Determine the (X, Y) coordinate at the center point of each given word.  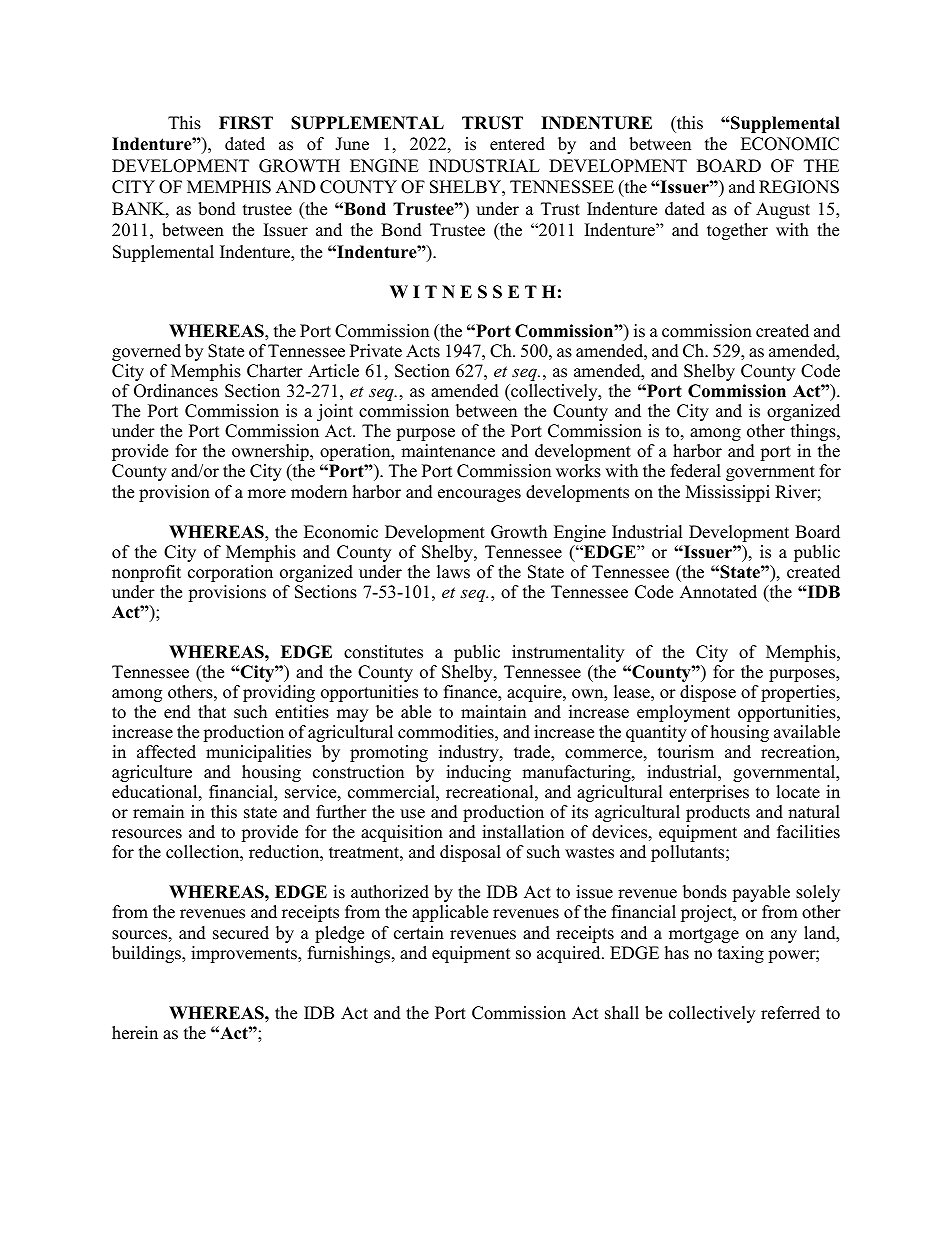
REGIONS (799, 187)
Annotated (718, 592)
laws (453, 572)
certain (419, 933)
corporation (230, 573)
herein (135, 1033)
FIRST (246, 123)
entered (517, 144)
